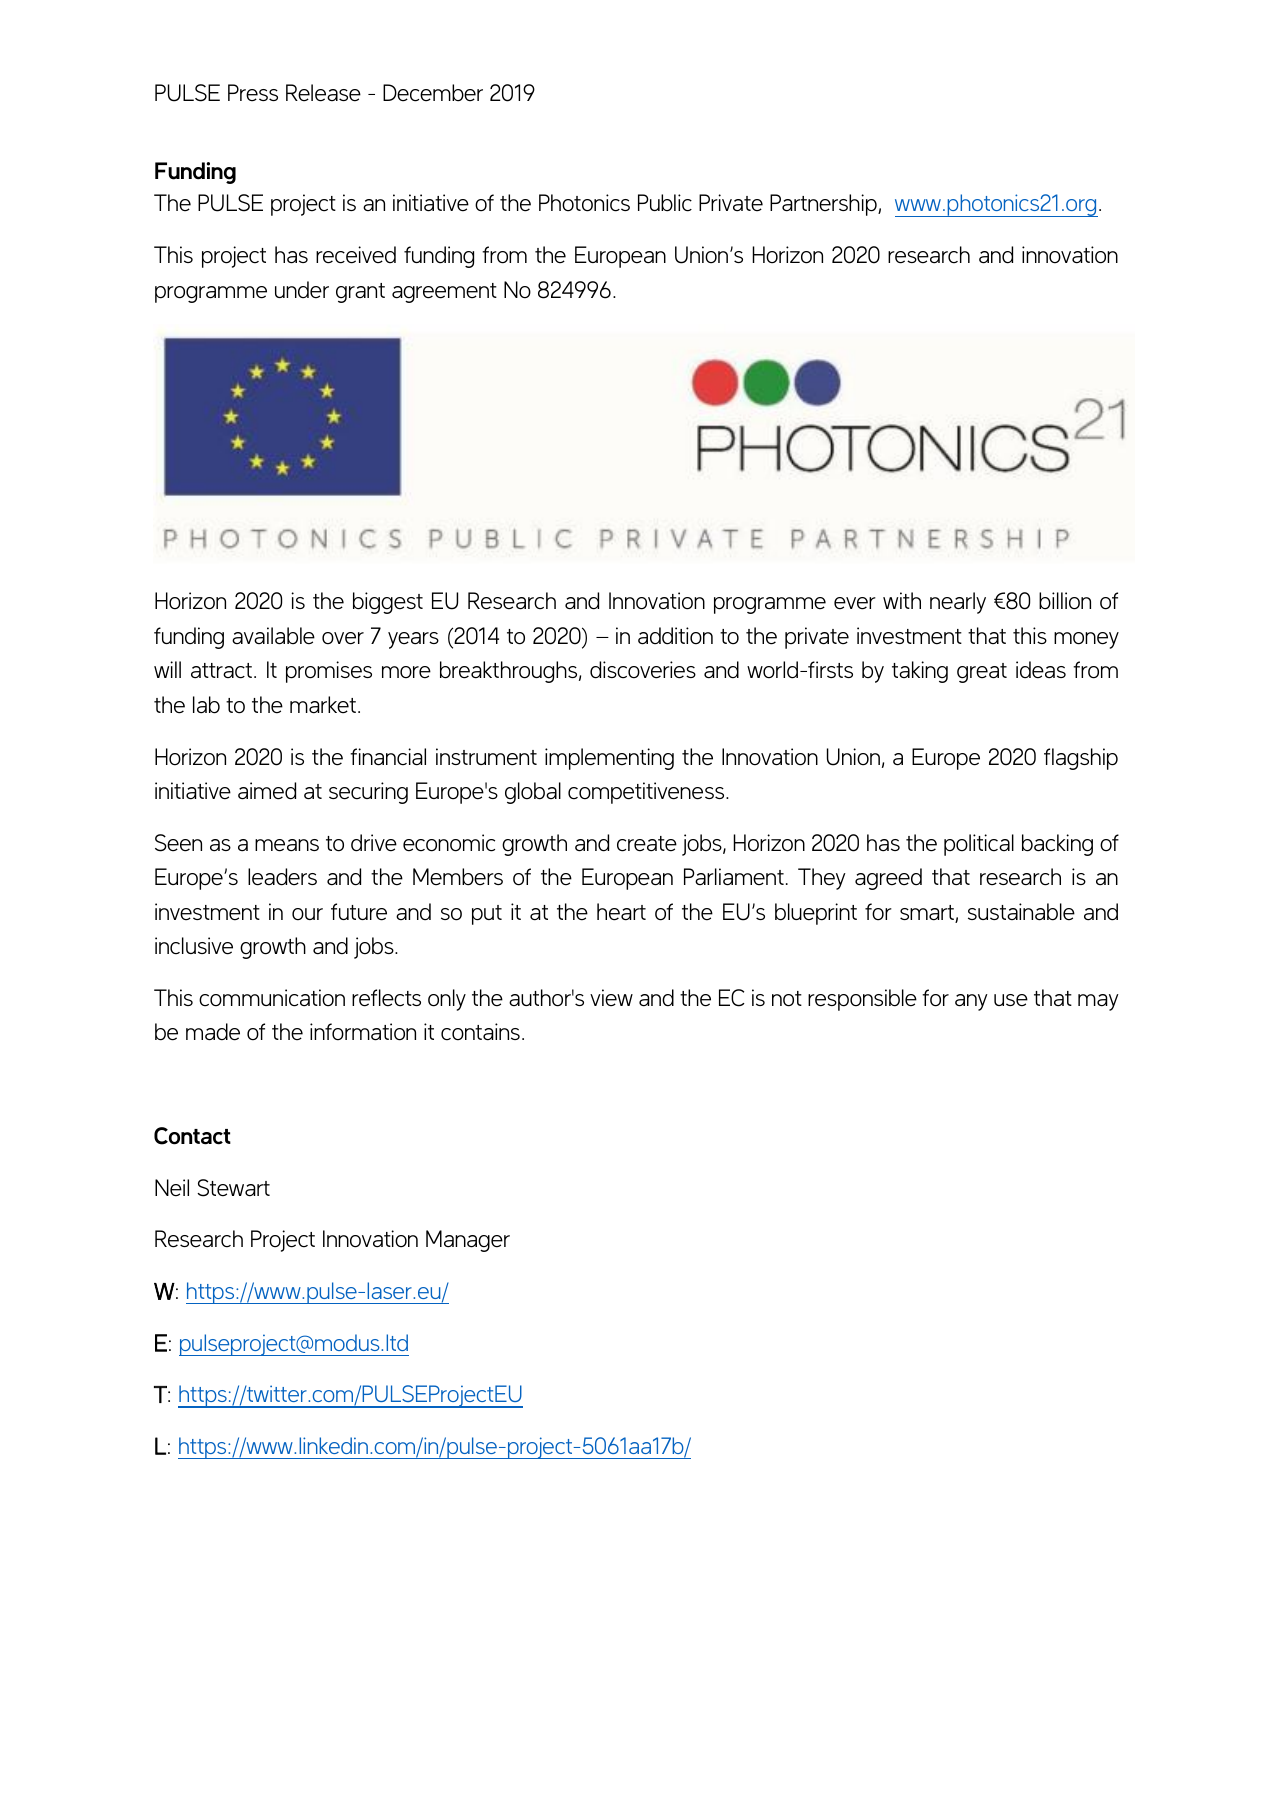 Image resolution: width=1273 pixels, height=1800 pixels. What do you see at coordinates (329, 672) in the page?
I see `promises` at bounding box center [329, 672].
